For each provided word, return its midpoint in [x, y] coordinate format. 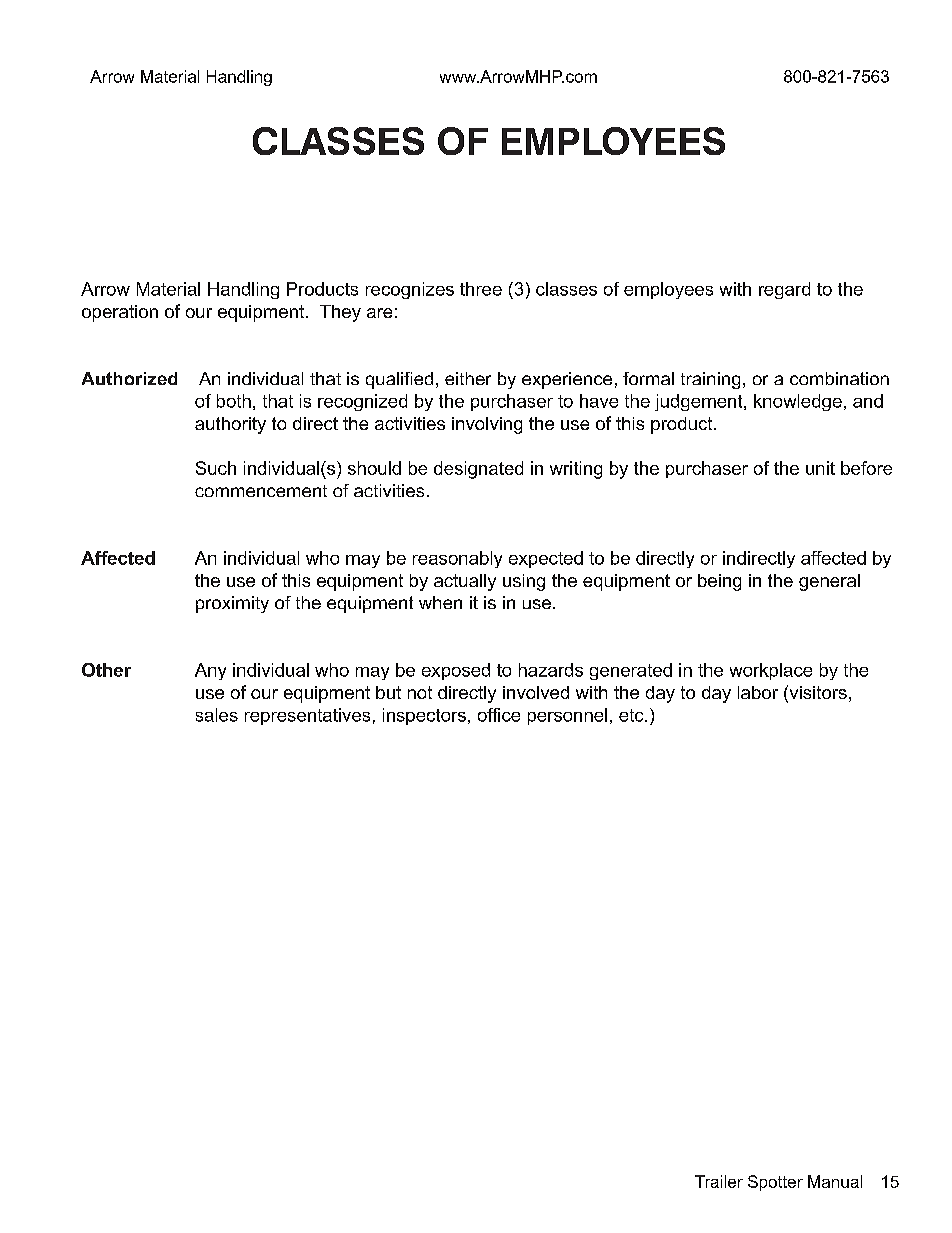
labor [758, 692]
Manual [835, 1181]
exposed [456, 671]
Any [210, 671]
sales [217, 715]
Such [216, 468]
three [481, 289]
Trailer [719, 1181]
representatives [307, 716]
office [499, 715]
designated [478, 470]
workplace [771, 671]
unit [820, 468]
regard [784, 290]
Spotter [775, 1183]
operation [120, 313]
